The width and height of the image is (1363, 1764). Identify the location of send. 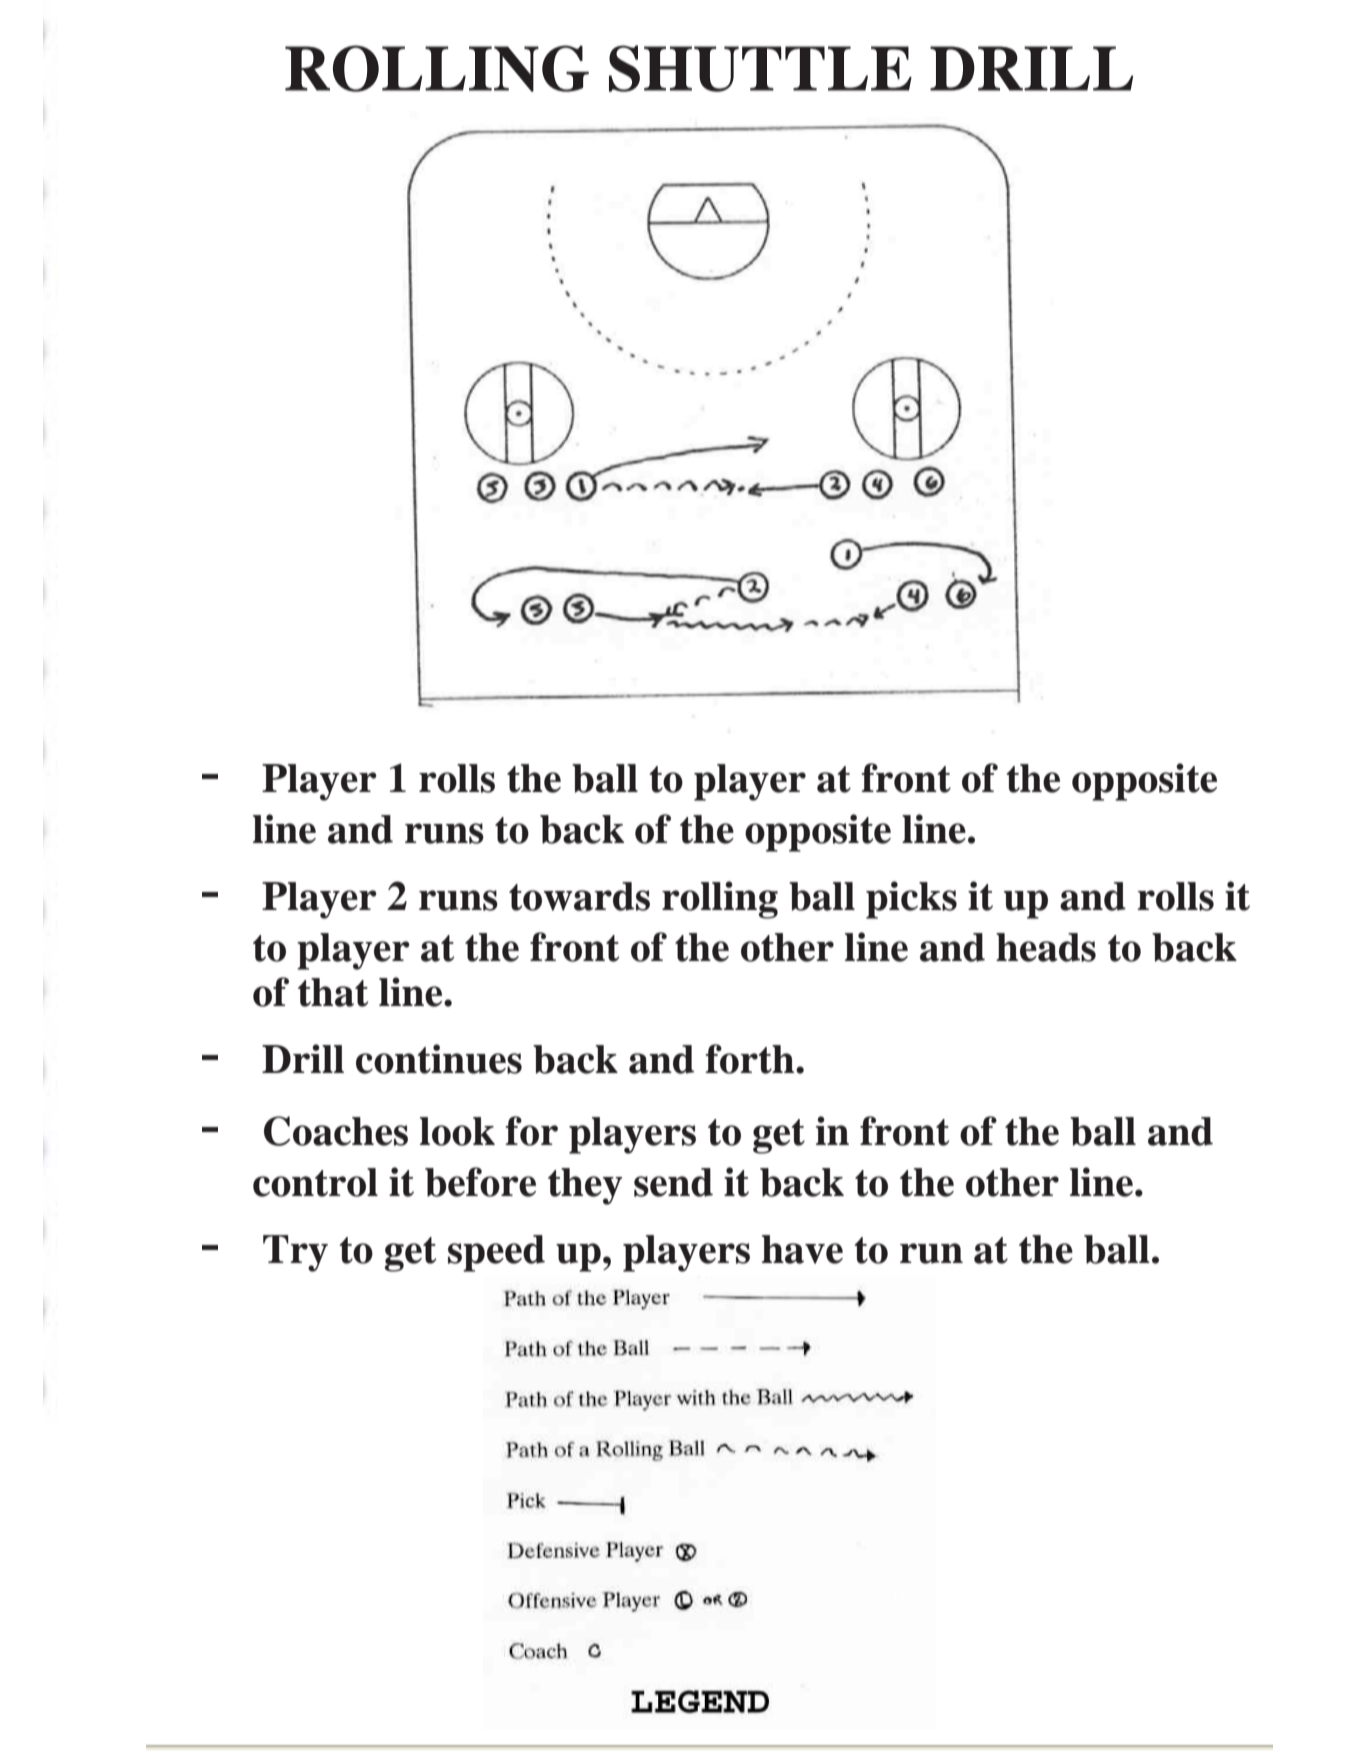
(673, 1182).
